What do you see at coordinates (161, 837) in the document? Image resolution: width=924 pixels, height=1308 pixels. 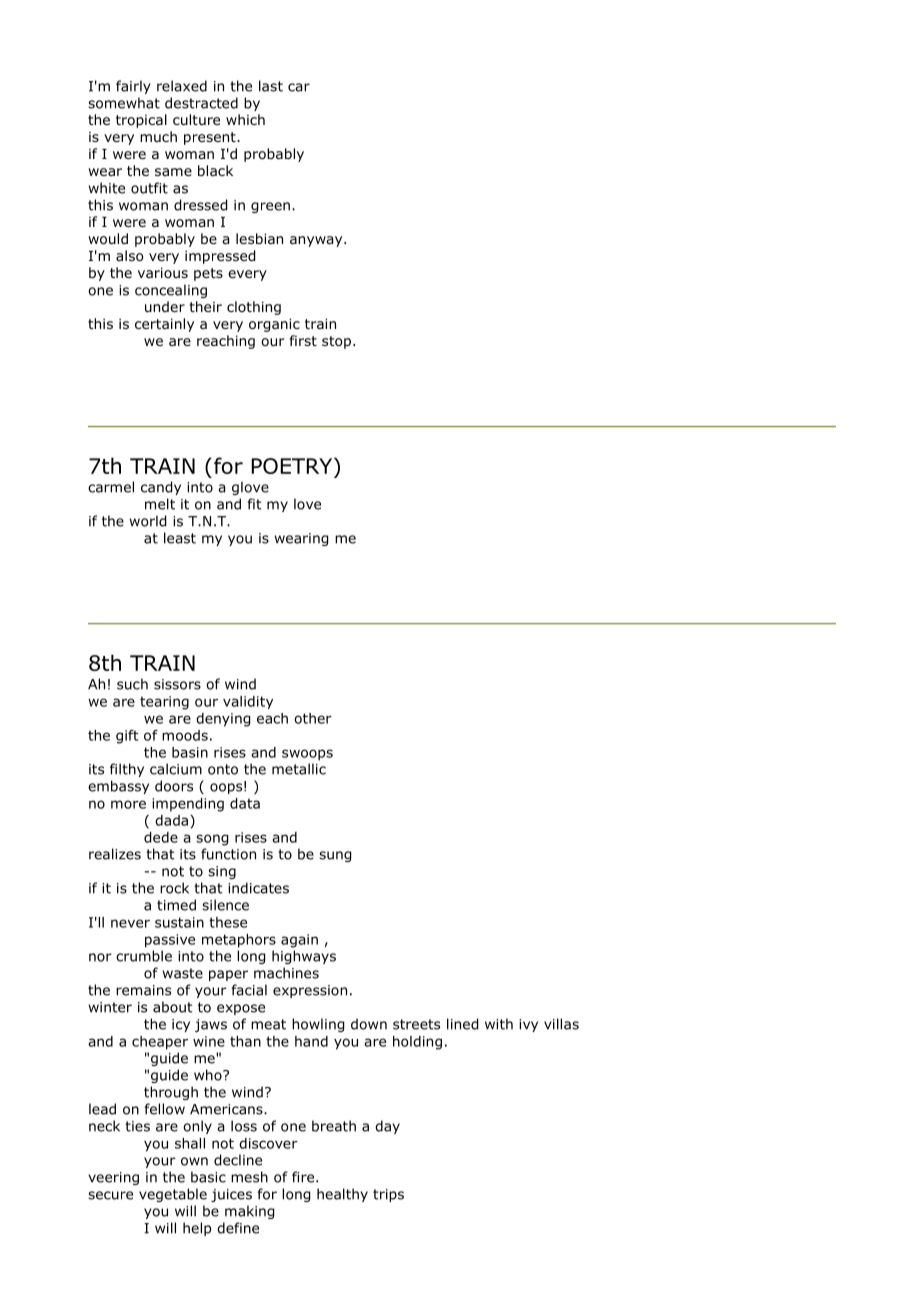 I see `dede` at bounding box center [161, 837].
